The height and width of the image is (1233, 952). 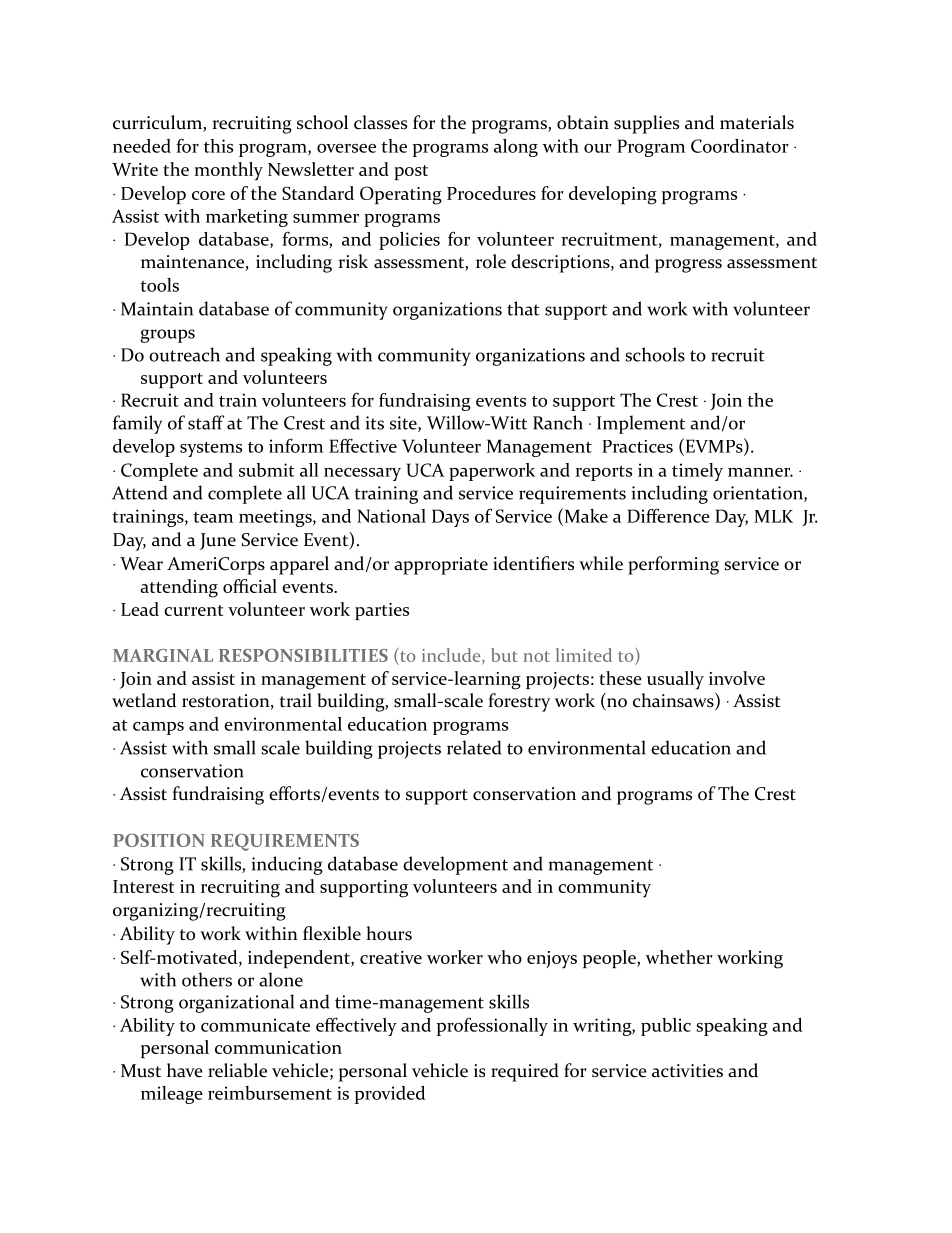 What do you see at coordinates (492, 1026) in the image?
I see `professionally` at bounding box center [492, 1026].
